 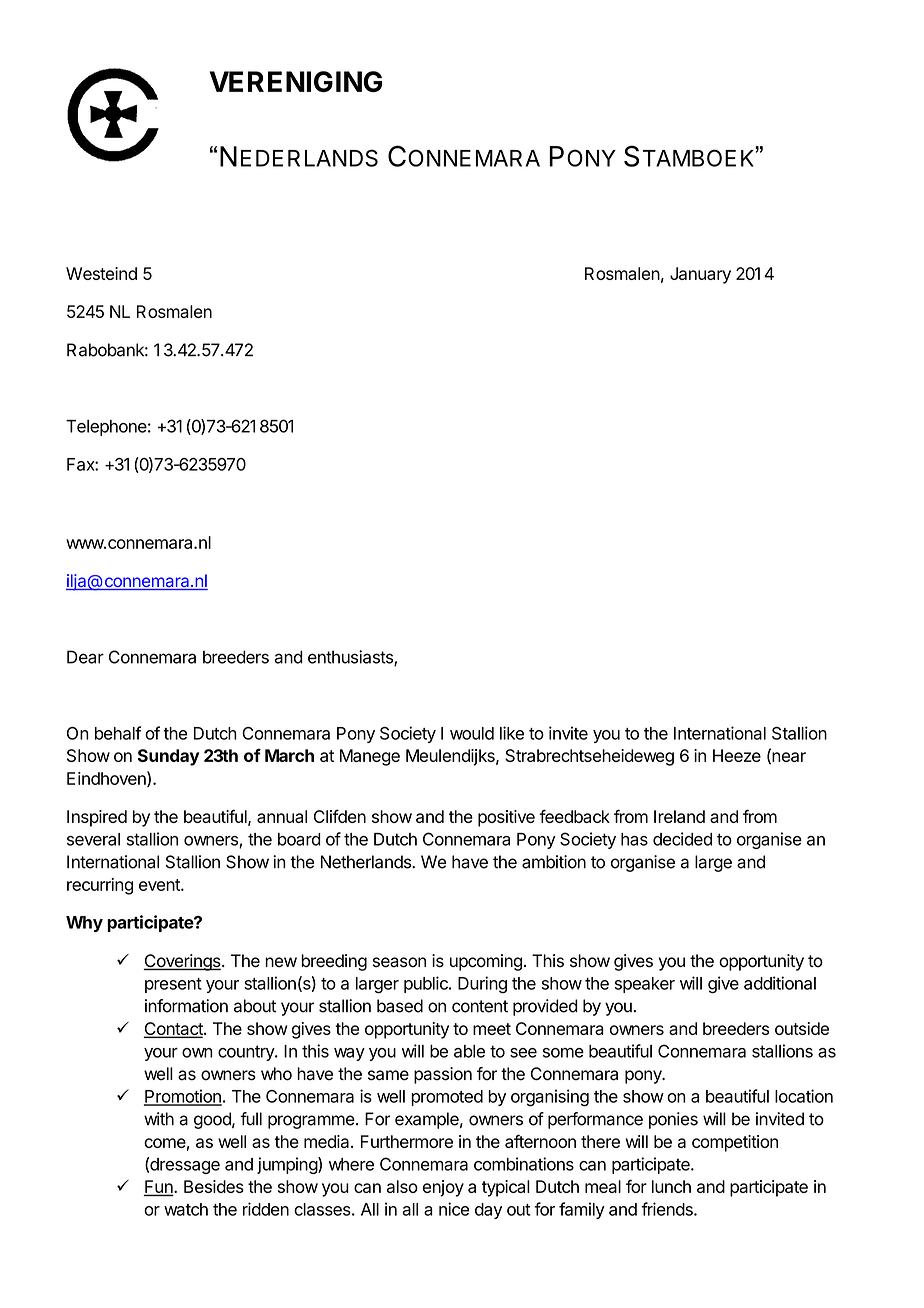 I want to click on enthusiasts, so click(x=351, y=658).
